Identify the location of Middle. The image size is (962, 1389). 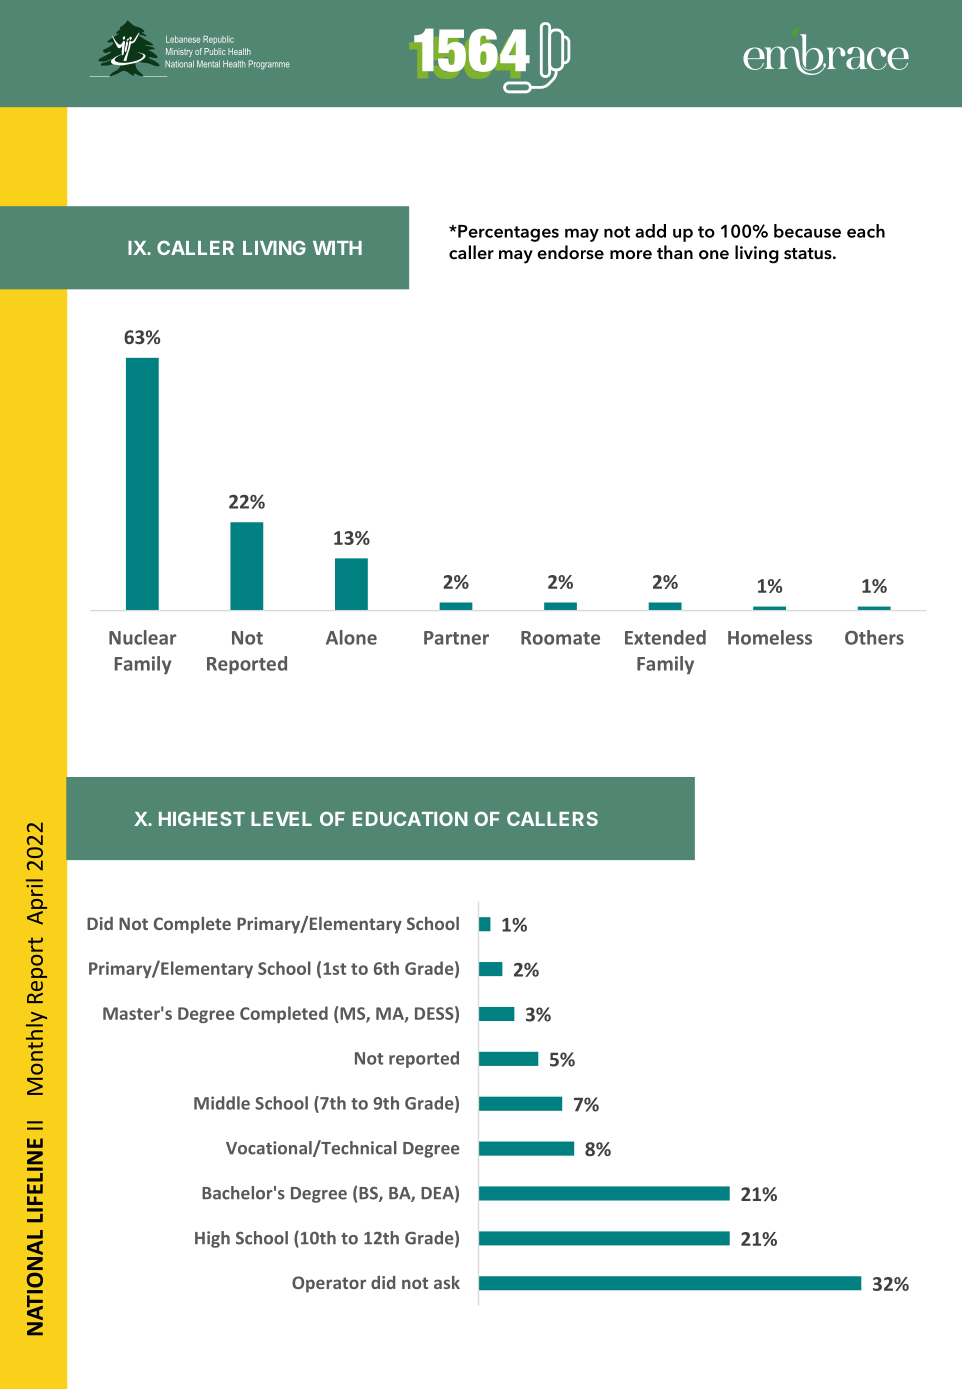
(222, 1103).
